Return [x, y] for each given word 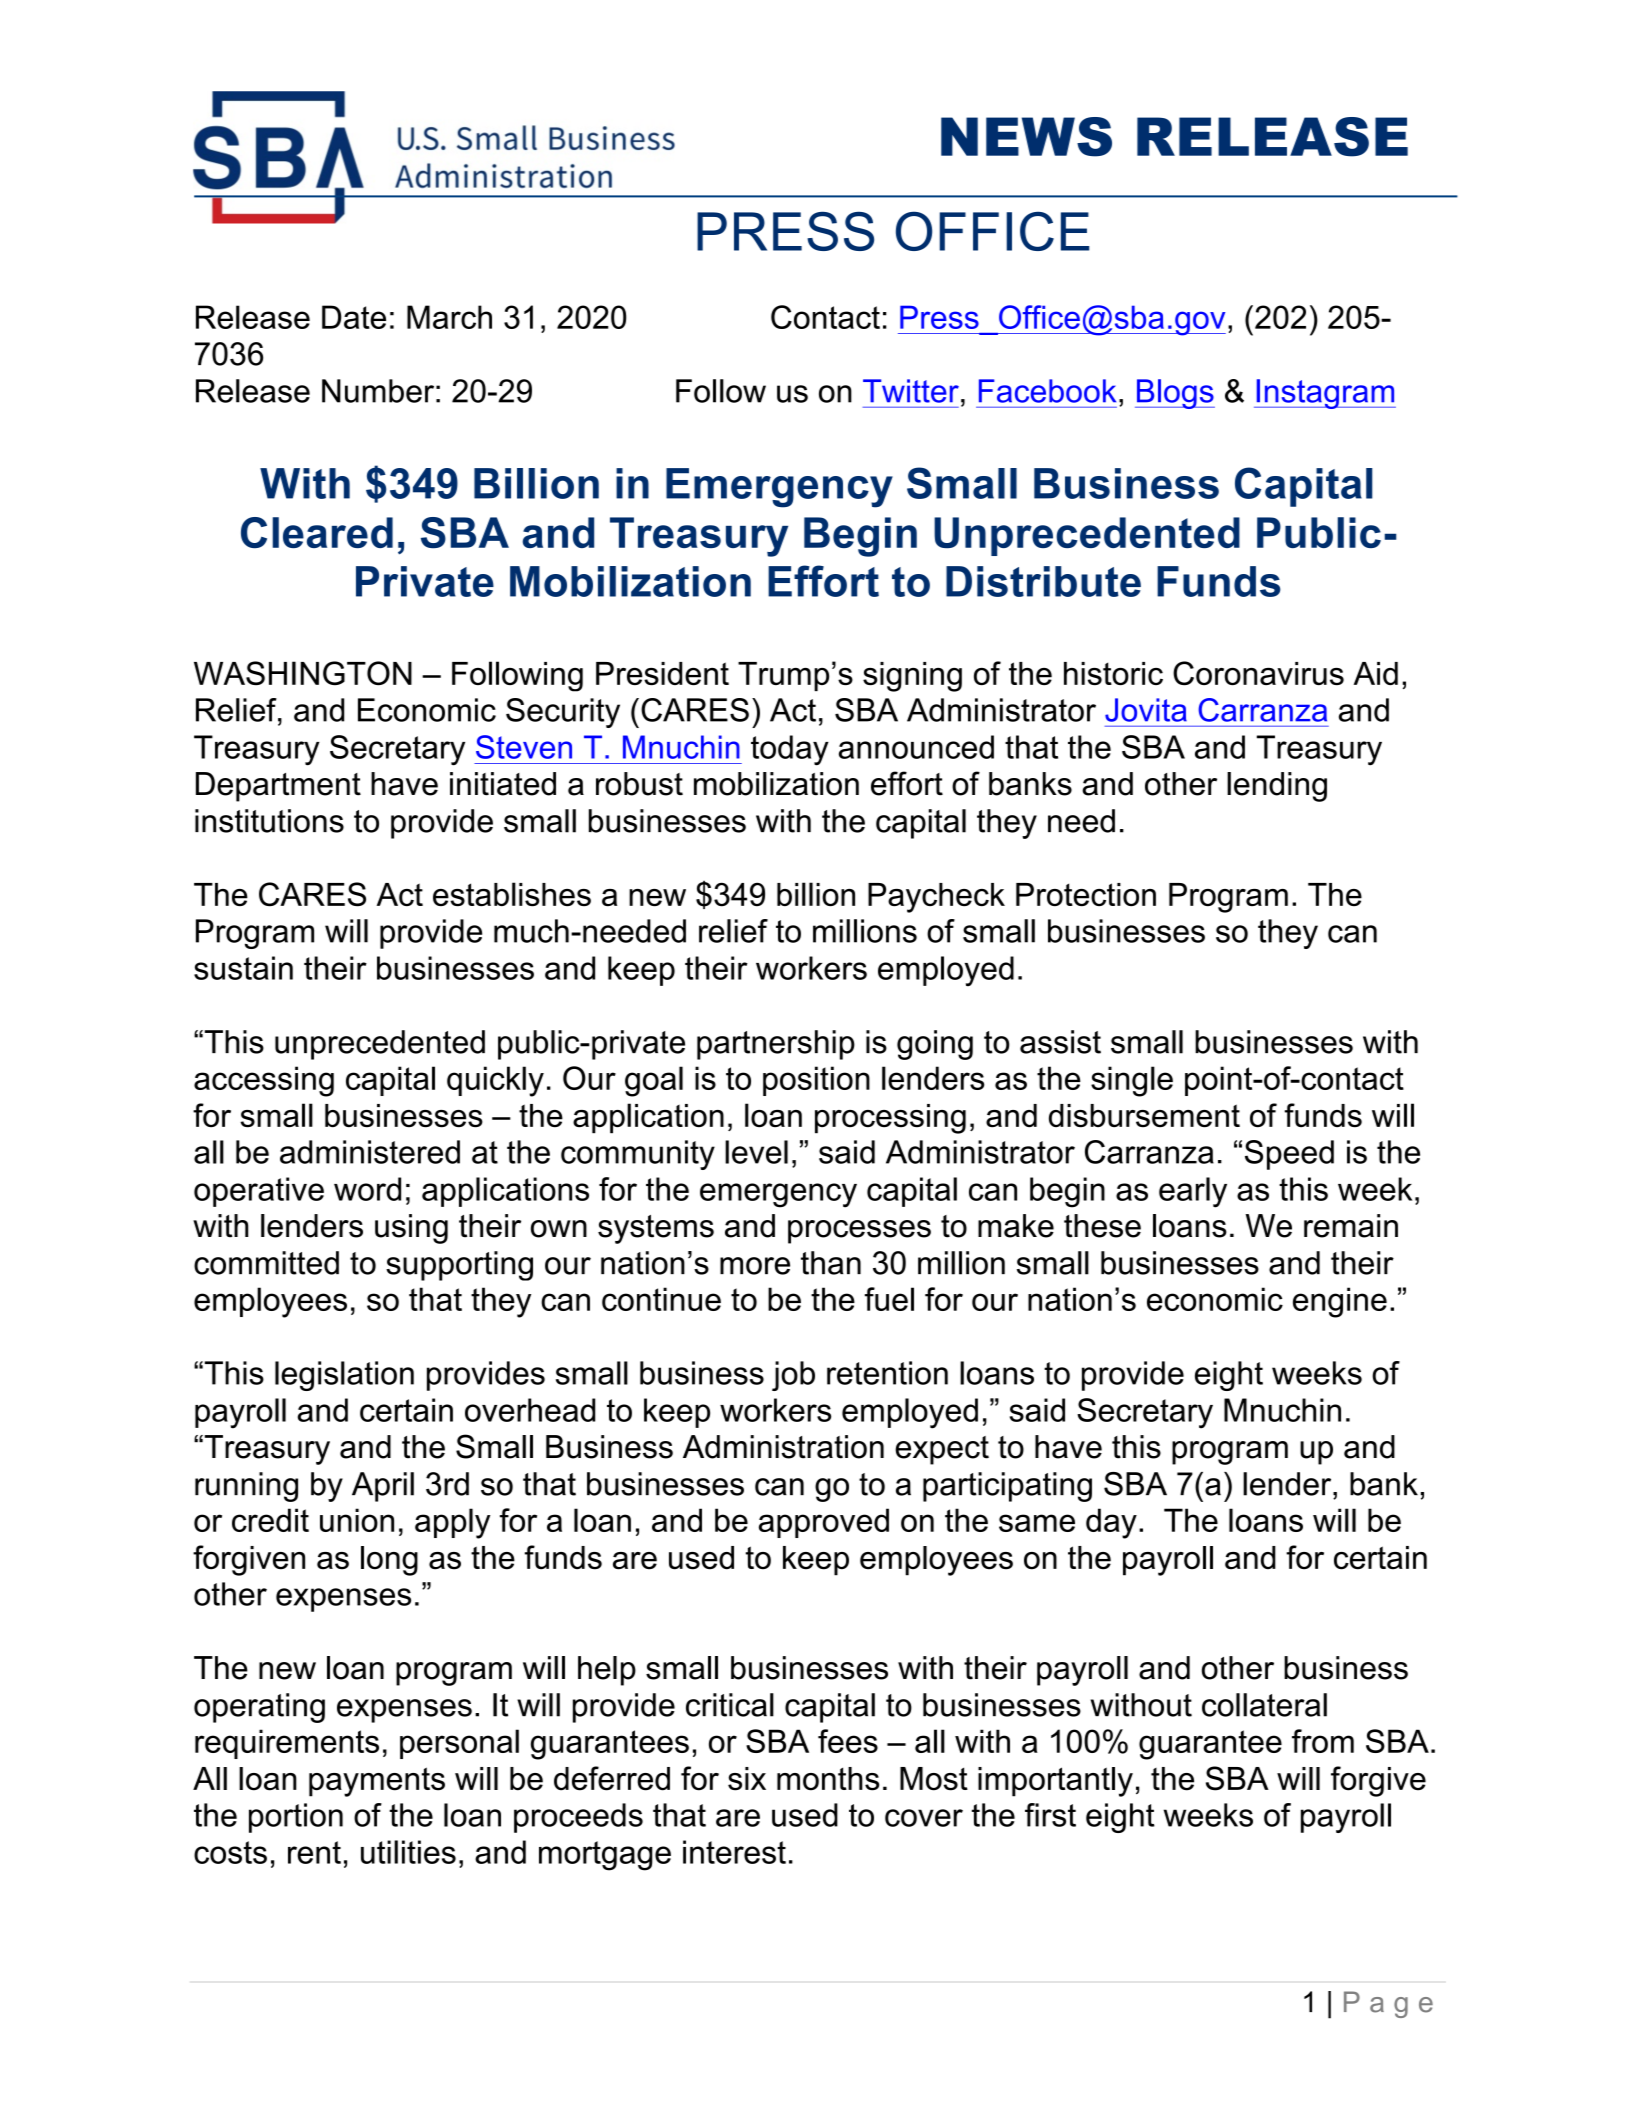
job [793, 1376]
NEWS [1026, 137]
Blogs [1175, 394]
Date [354, 317]
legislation [344, 1376]
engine [1340, 1302]
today [790, 750]
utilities [408, 1852]
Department [278, 787]
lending [1277, 787]
